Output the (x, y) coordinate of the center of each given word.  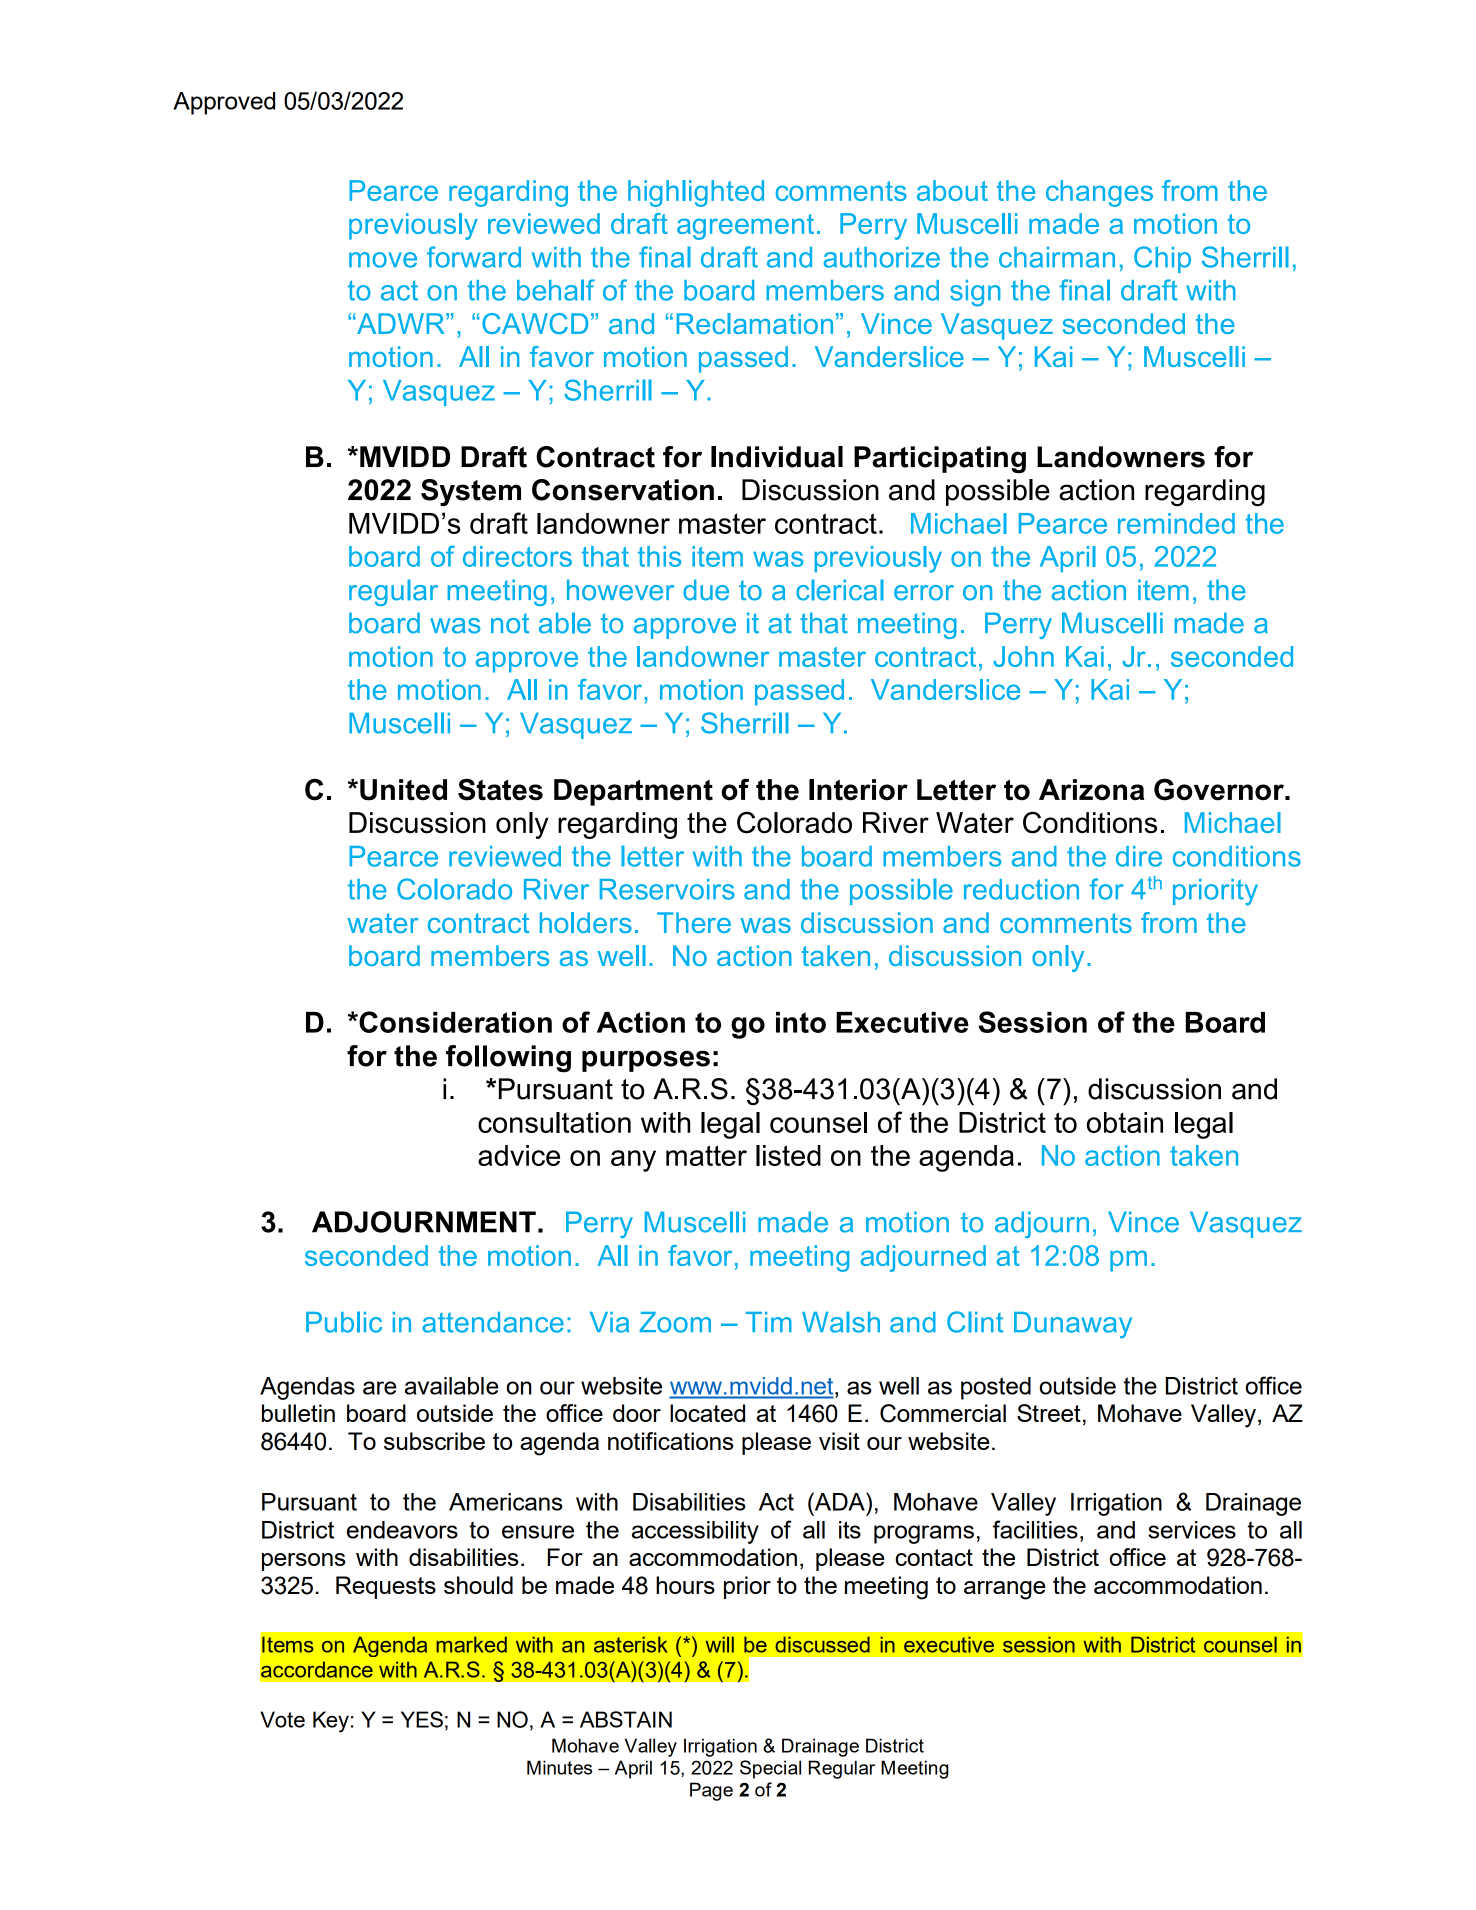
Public (344, 1322)
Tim (769, 1322)
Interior (858, 790)
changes (1099, 193)
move (383, 260)
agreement (745, 227)
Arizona (1091, 790)
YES (422, 1719)
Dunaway (1073, 1325)
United (403, 790)
